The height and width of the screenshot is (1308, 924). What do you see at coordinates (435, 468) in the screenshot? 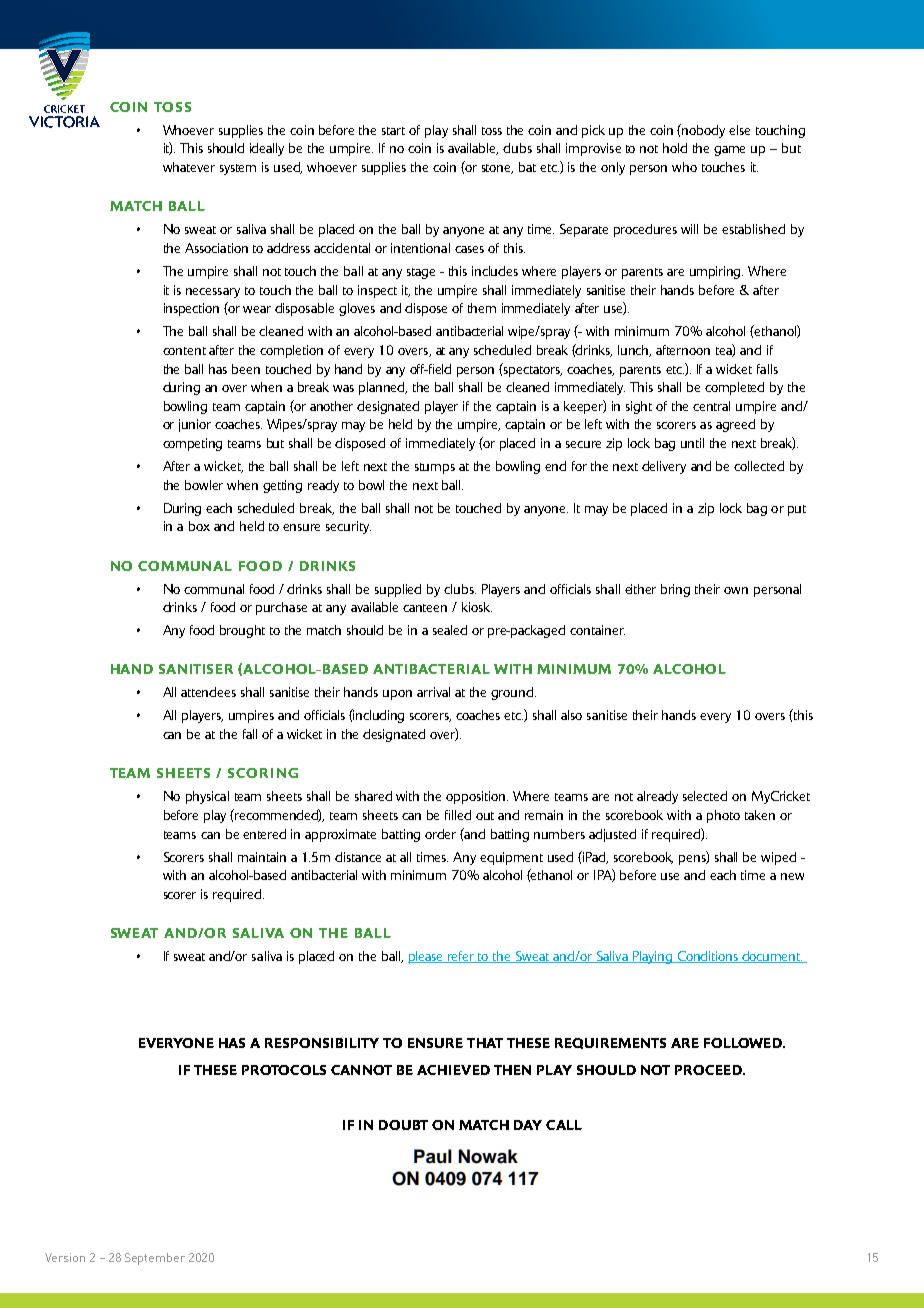
I see `stumps` at bounding box center [435, 468].
